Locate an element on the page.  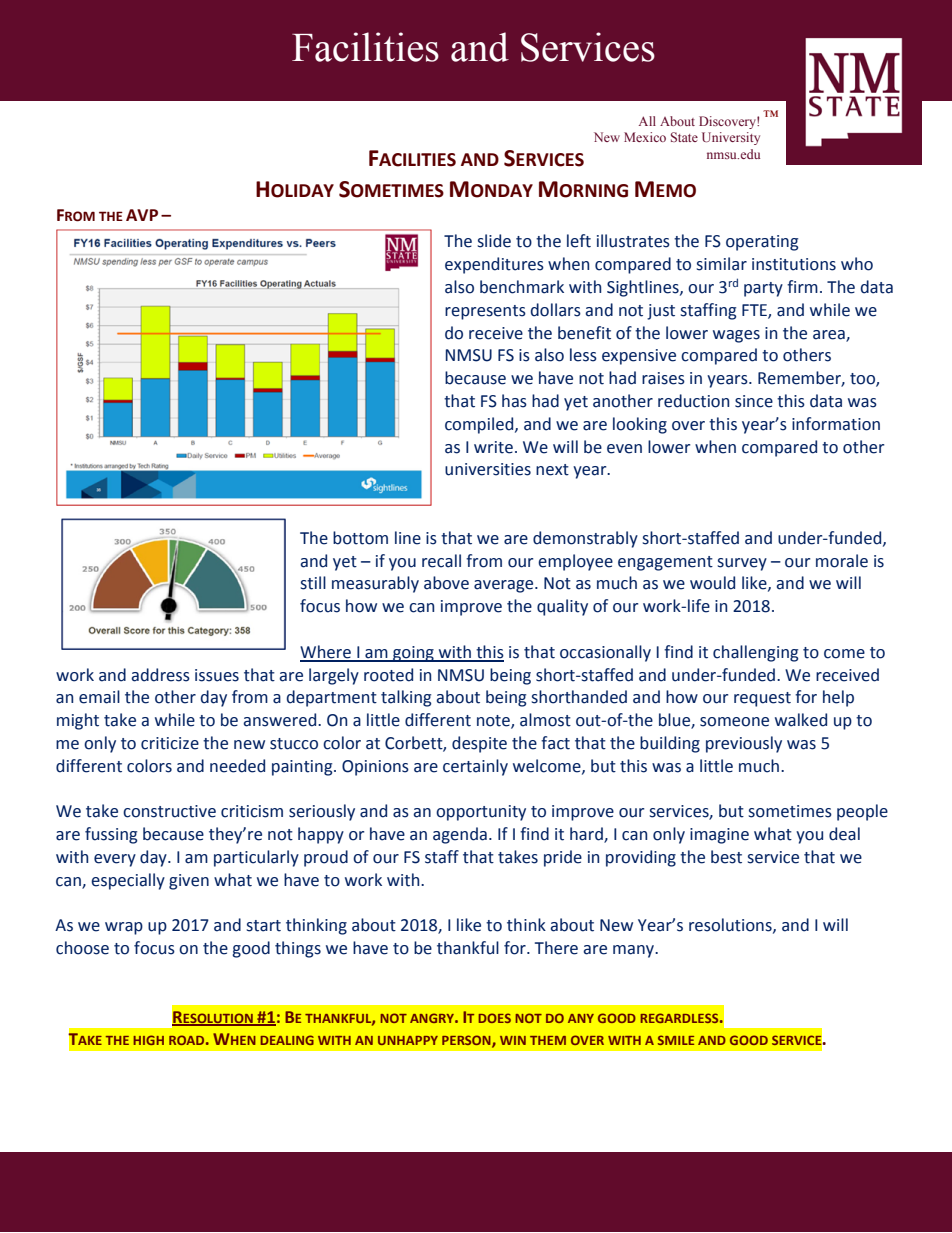
University is located at coordinates (731, 138).
